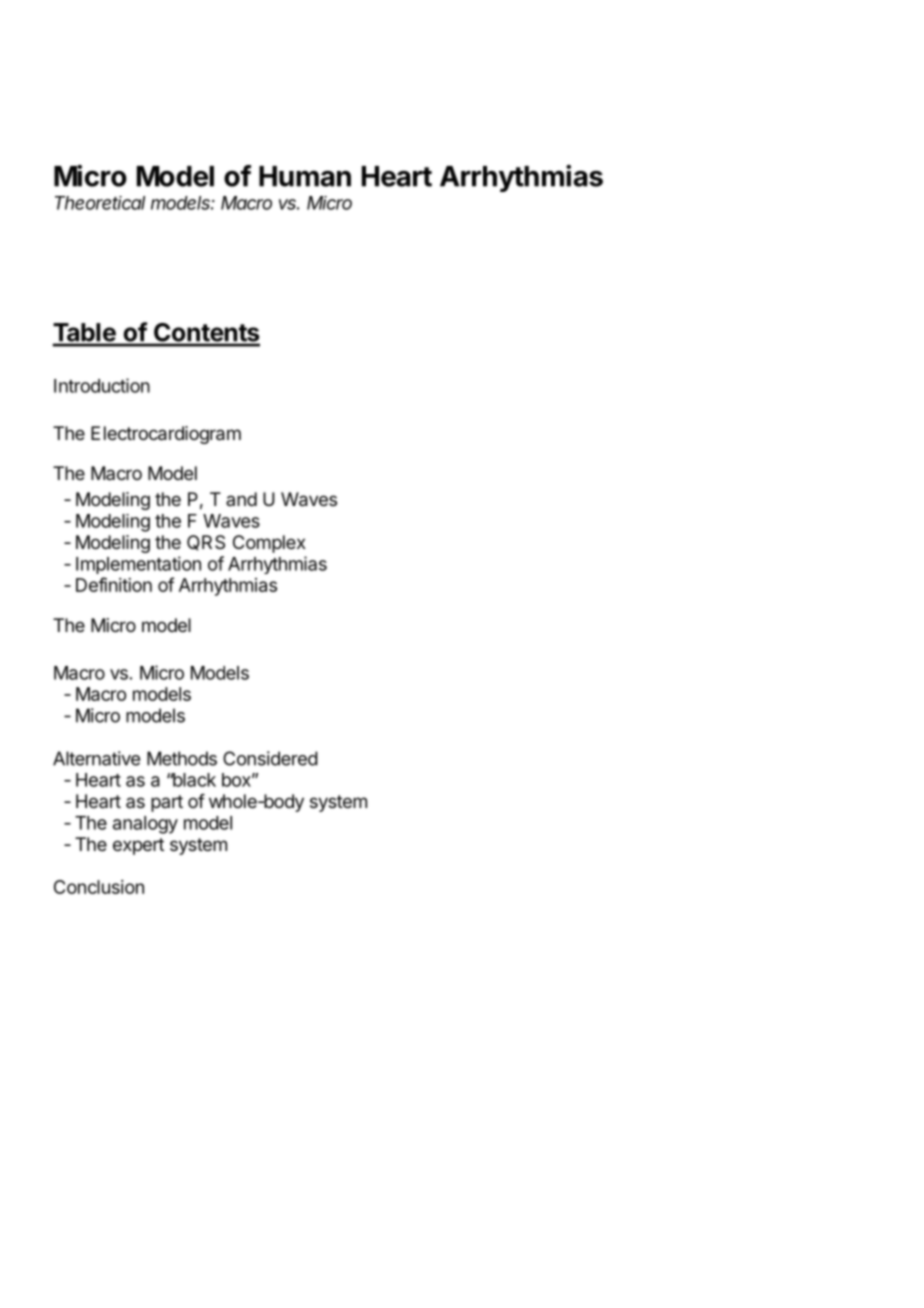 The height and width of the screenshot is (1308, 924). What do you see at coordinates (166, 435) in the screenshot?
I see `Electrocardiogram` at bounding box center [166, 435].
